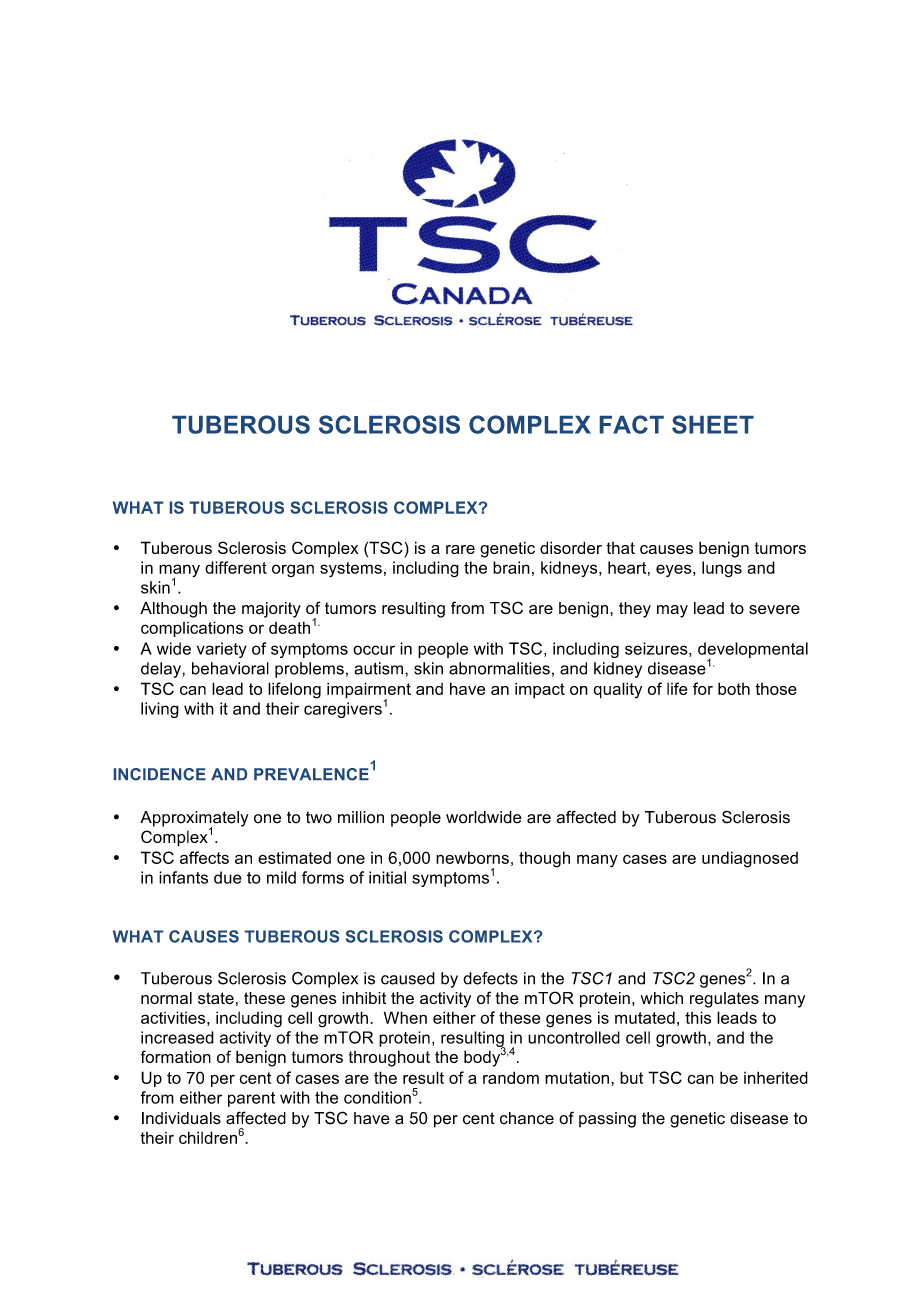  Describe the element at coordinates (713, 424) in the screenshot. I see `SHEET` at that location.
